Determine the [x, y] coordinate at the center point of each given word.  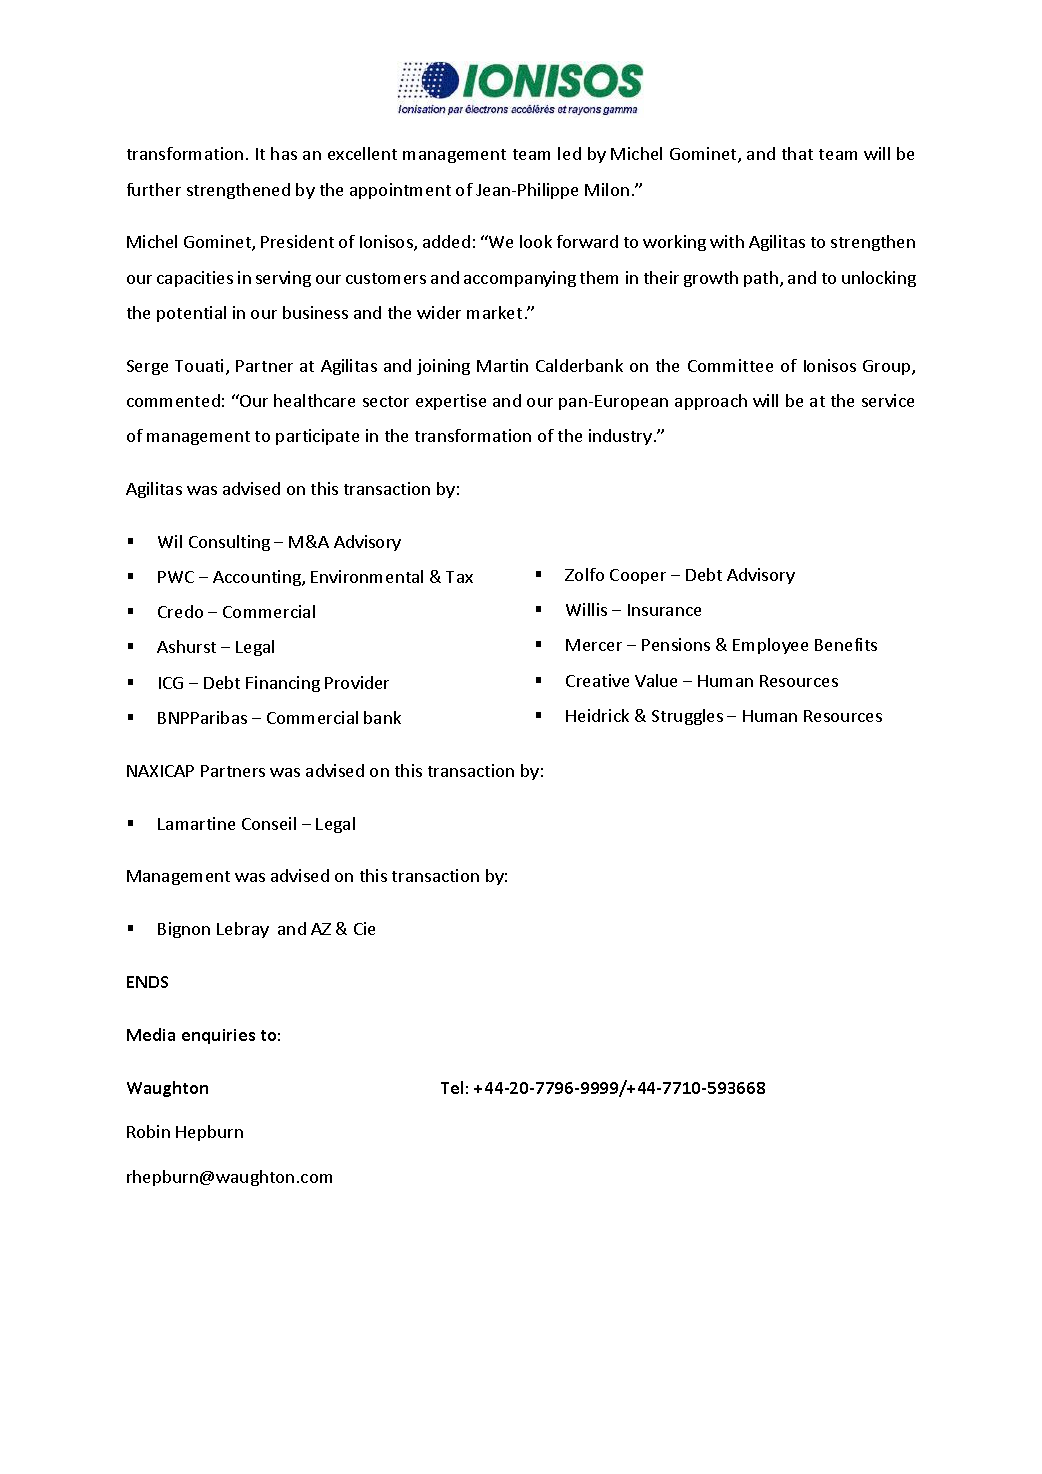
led [569, 153]
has [284, 153]
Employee [770, 646]
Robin [148, 1131]
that [797, 153]
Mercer [594, 645]
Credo [180, 611]
